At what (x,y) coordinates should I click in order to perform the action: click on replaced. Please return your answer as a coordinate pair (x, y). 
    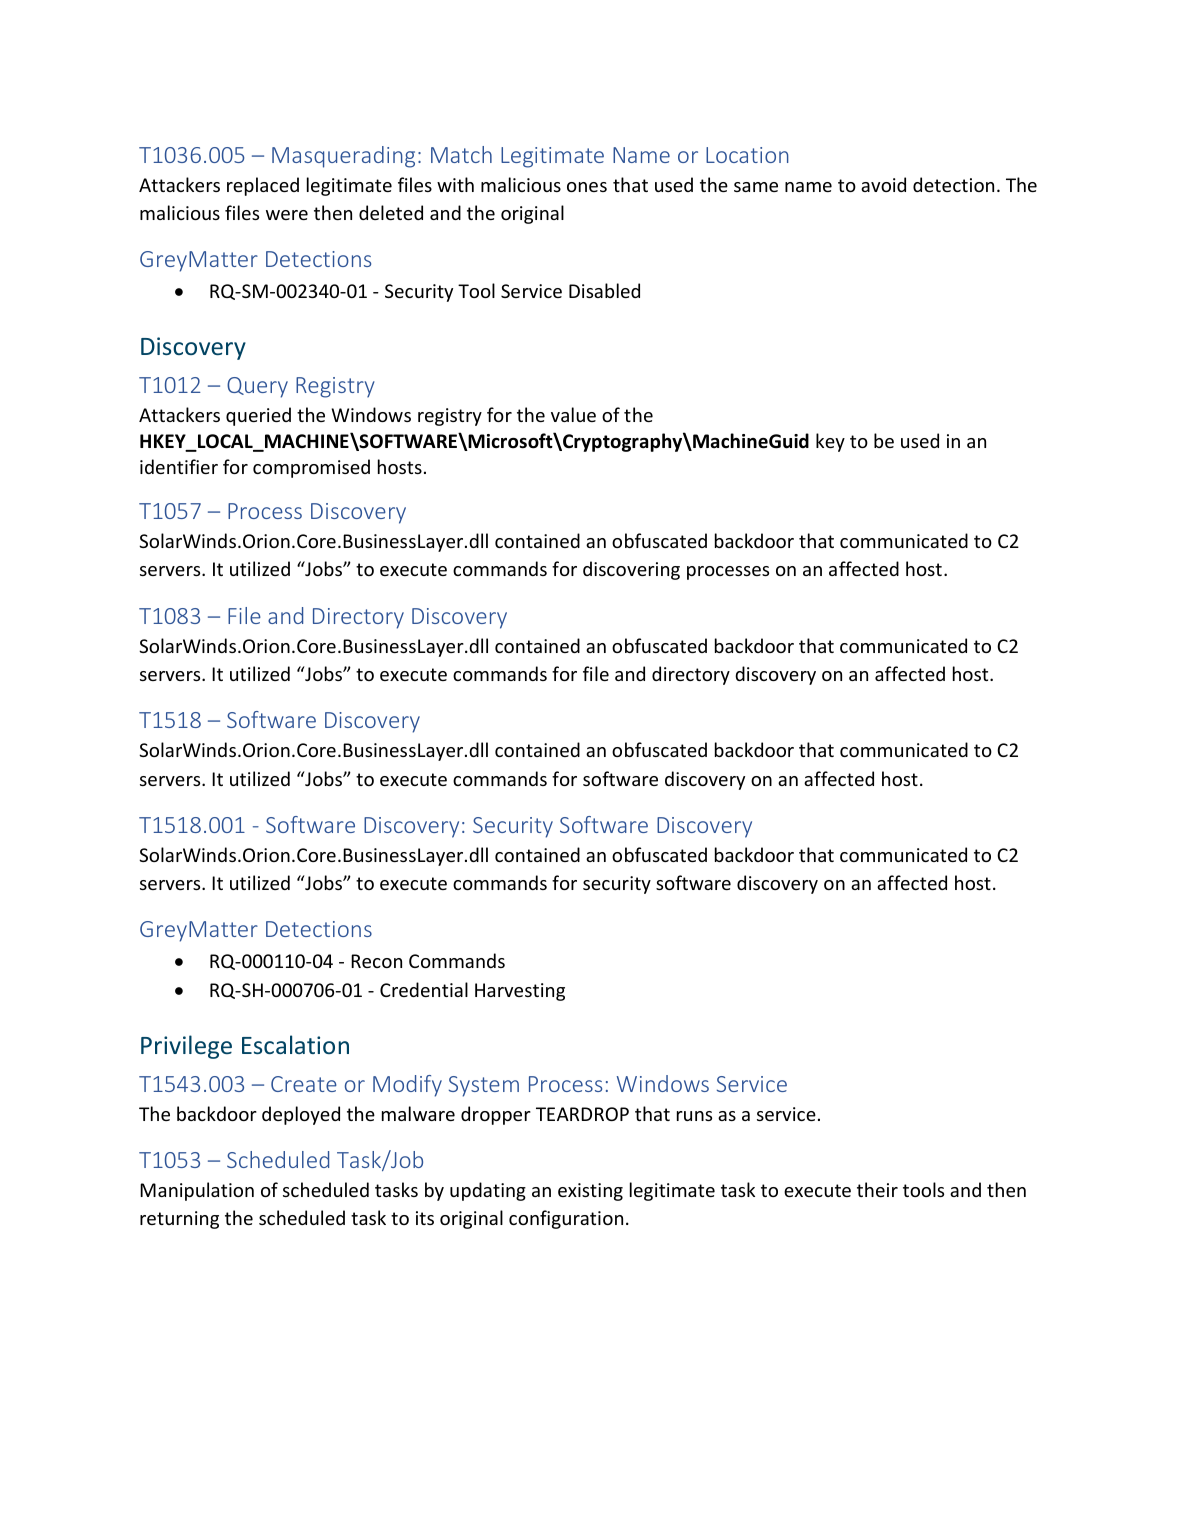
    Looking at the image, I should click on (263, 186).
